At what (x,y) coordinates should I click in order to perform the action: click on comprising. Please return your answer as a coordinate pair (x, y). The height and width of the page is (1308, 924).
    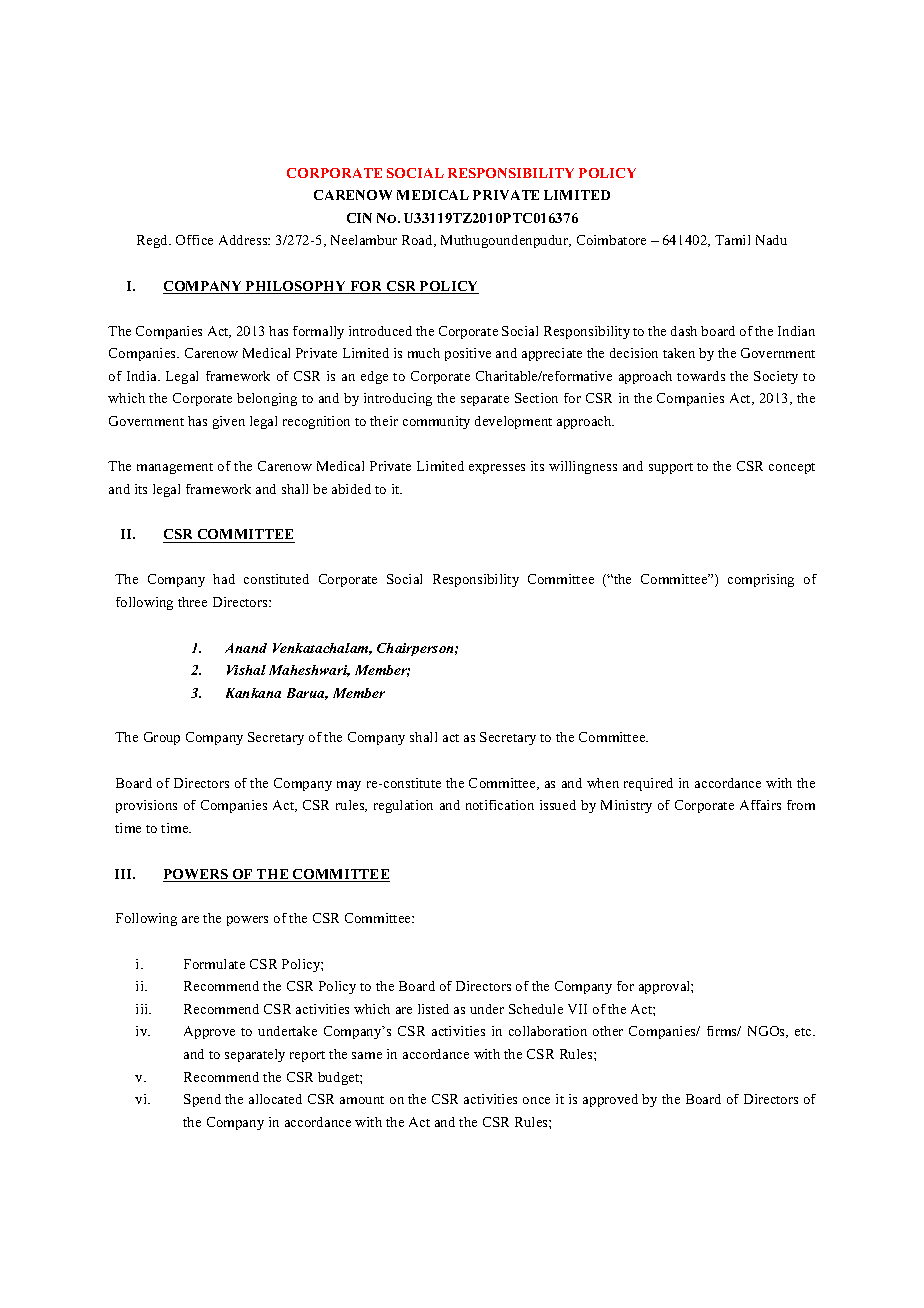
    Looking at the image, I should click on (761, 580).
